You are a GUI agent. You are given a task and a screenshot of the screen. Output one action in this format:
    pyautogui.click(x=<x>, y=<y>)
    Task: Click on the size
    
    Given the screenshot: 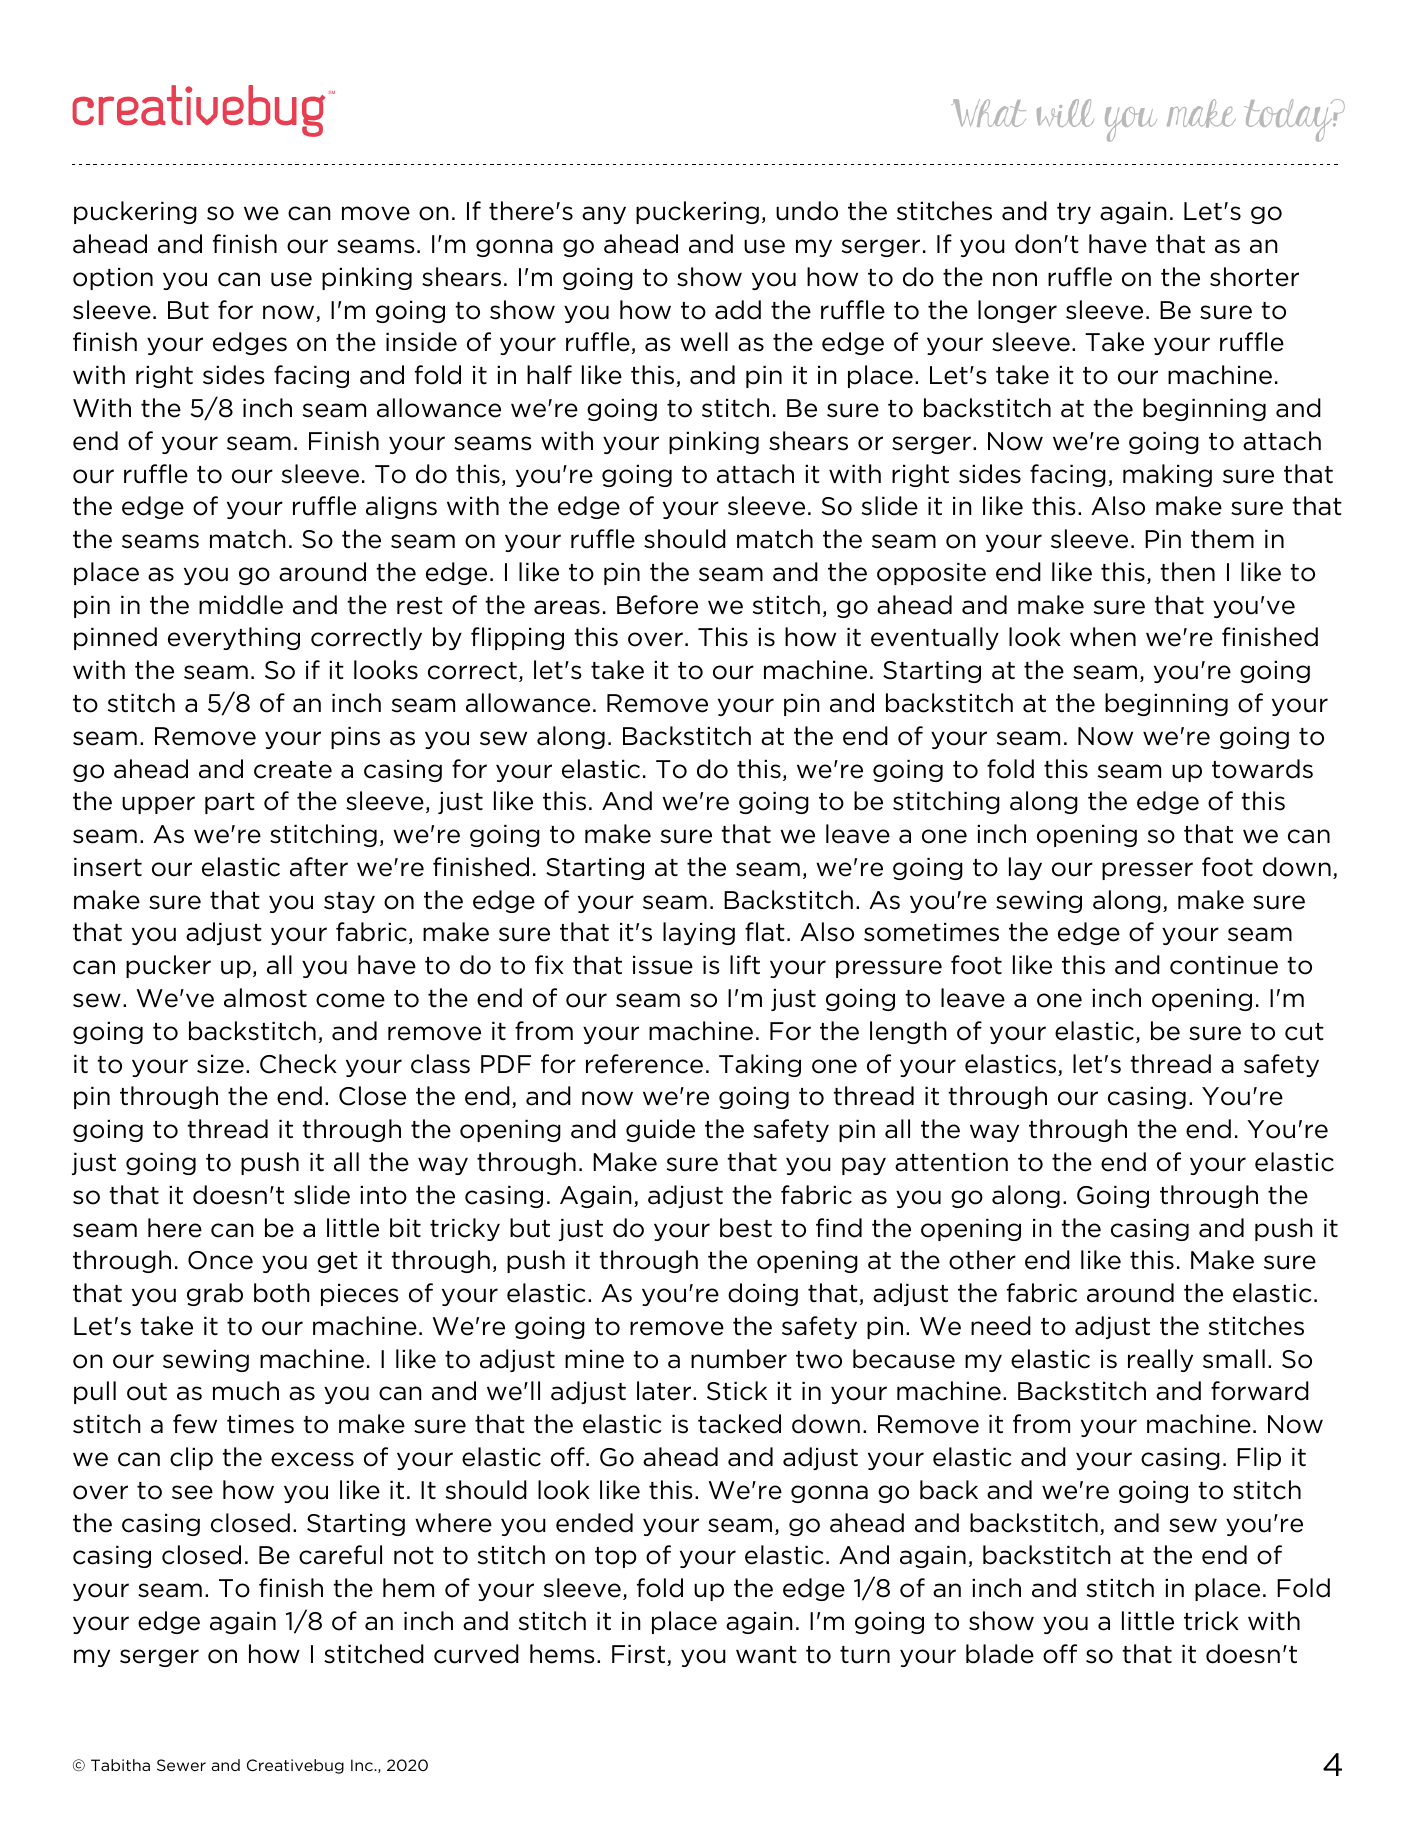 What is the action you would take?
    pyautogui.click(x=220, y=1064)
